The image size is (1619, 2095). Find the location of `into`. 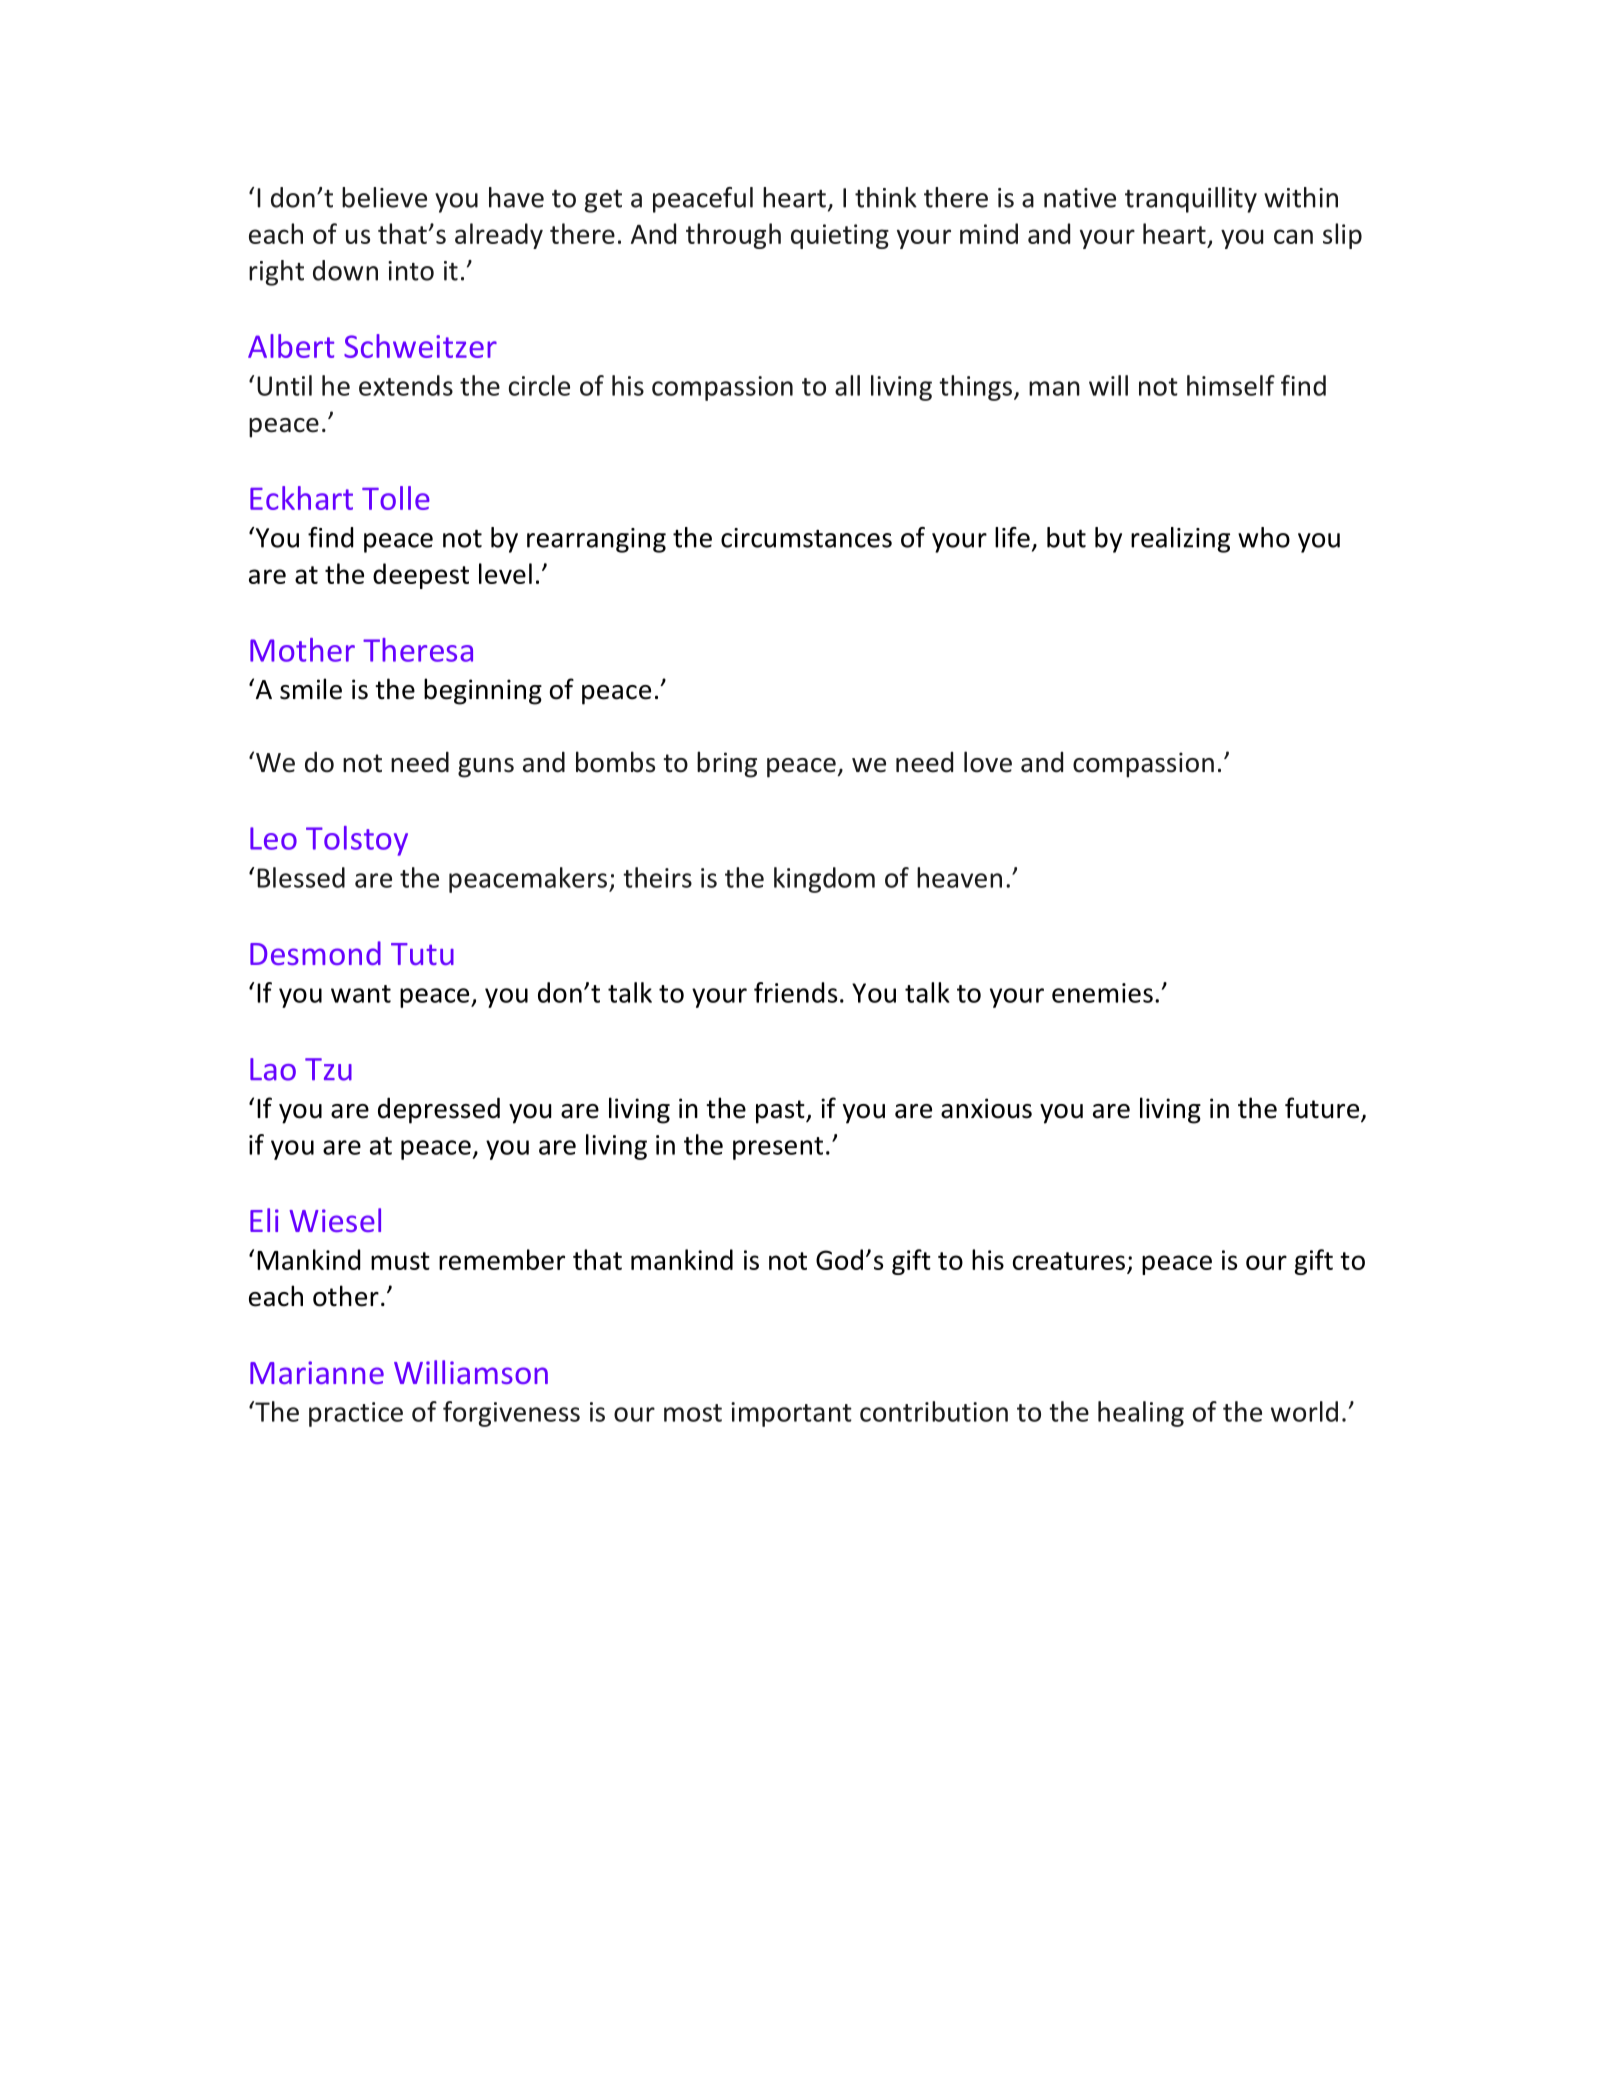

into is located at coordinates (411, 271).
